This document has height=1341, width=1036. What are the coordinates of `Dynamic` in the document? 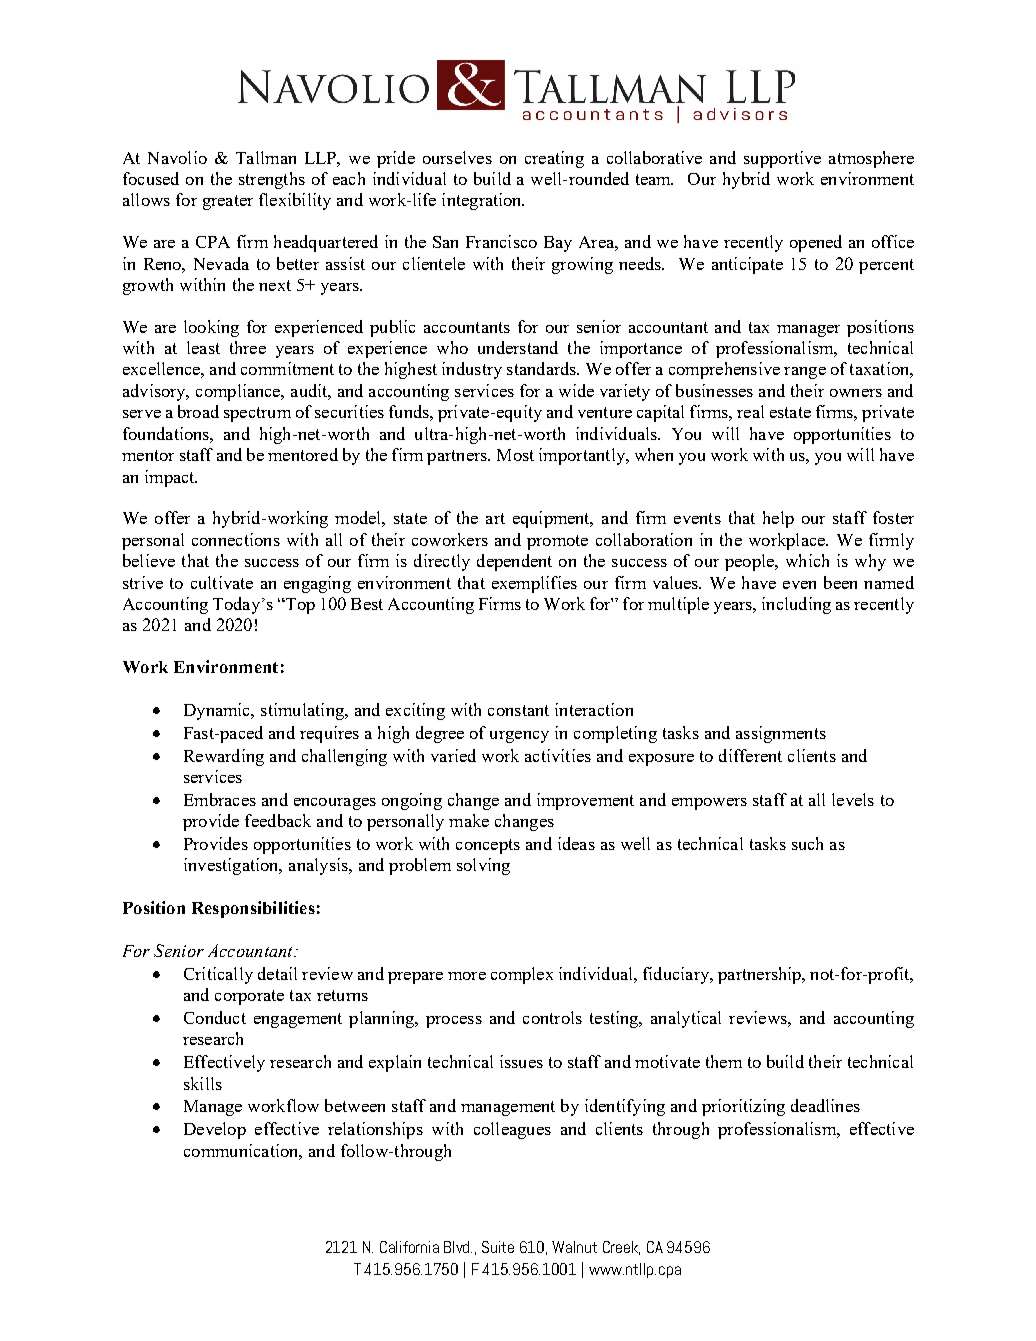 It's located at (218, 711).
